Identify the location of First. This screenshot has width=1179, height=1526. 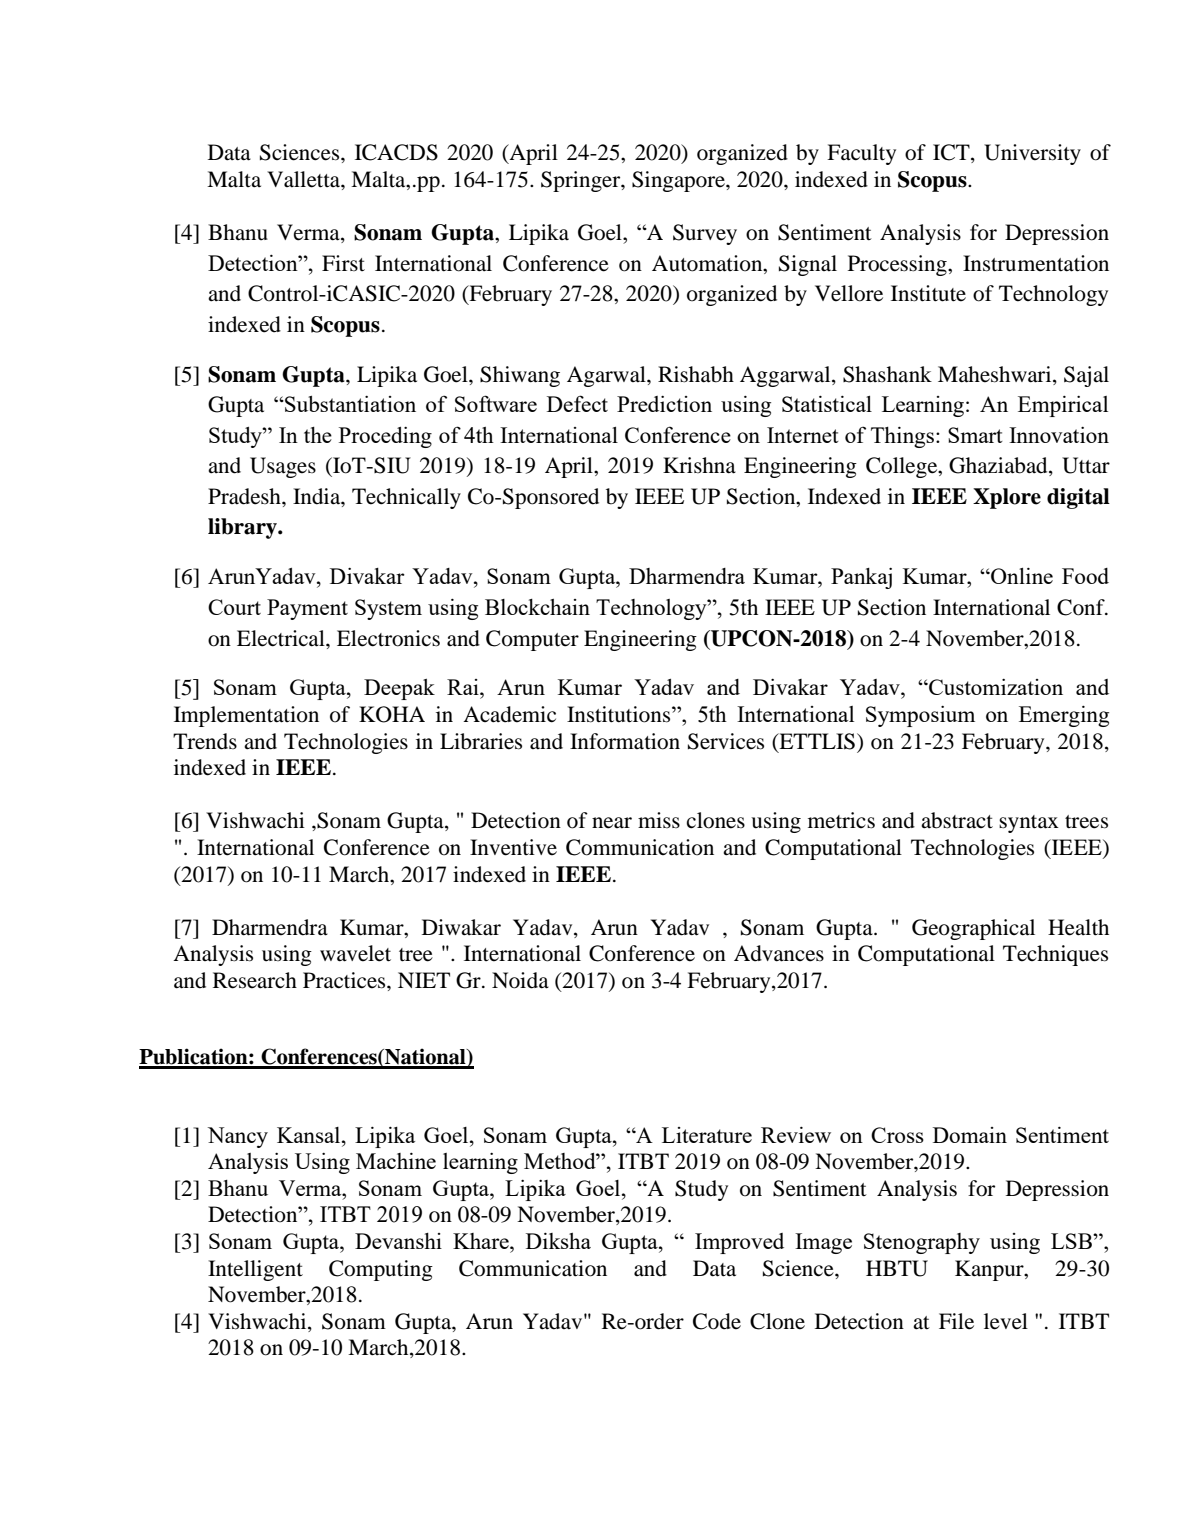
(343, 263).
